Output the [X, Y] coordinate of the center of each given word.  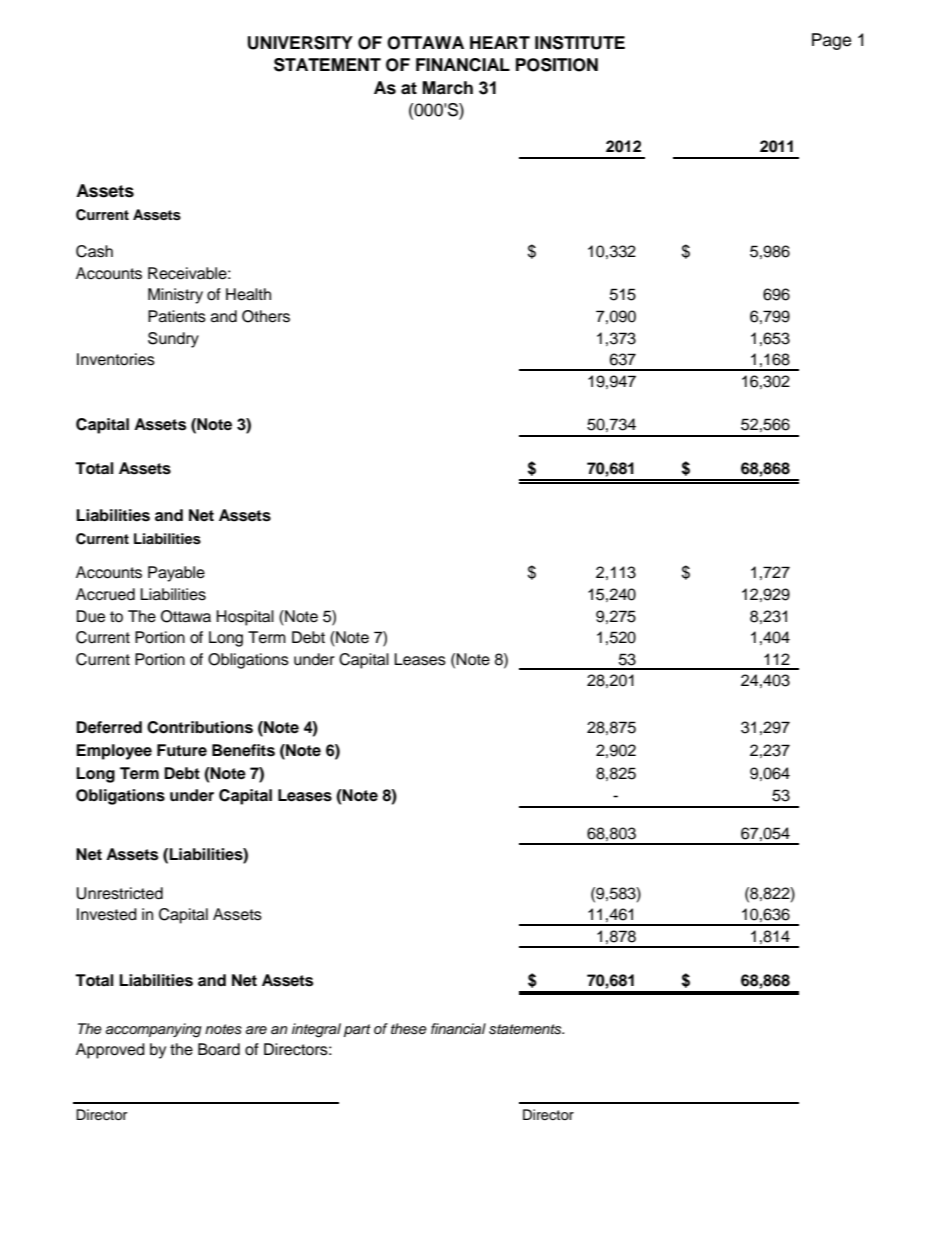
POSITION [557, 65]
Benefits [243, 750]
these [409, 1029]
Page [831, 41]
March [447, 88]
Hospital [245, 618]
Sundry [173, 340]
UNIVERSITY [300, 43]
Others [266, 316]
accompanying [154, 1030]
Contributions [200, 727]
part [357, 1030]
